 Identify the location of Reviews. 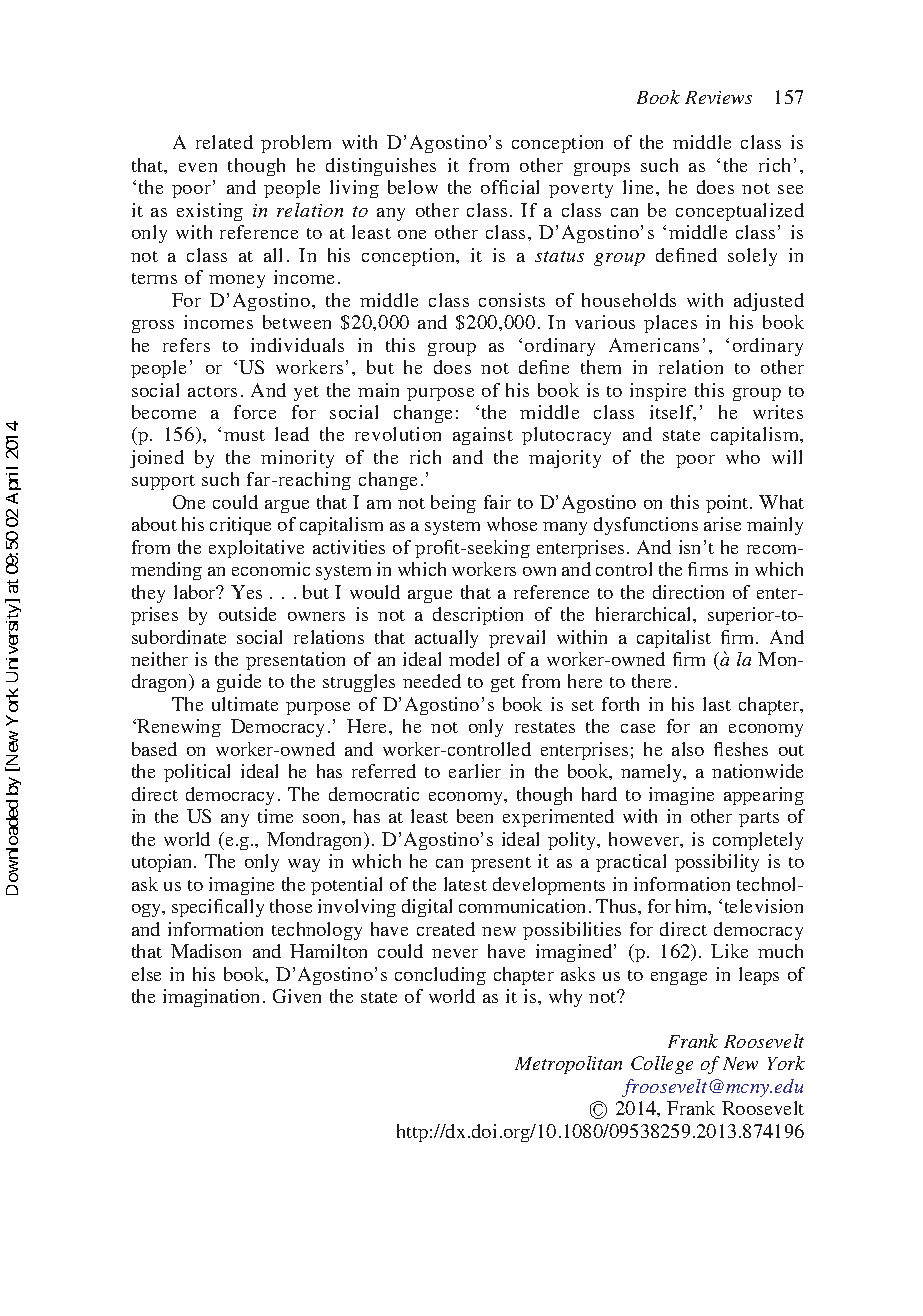
(718, 97).
